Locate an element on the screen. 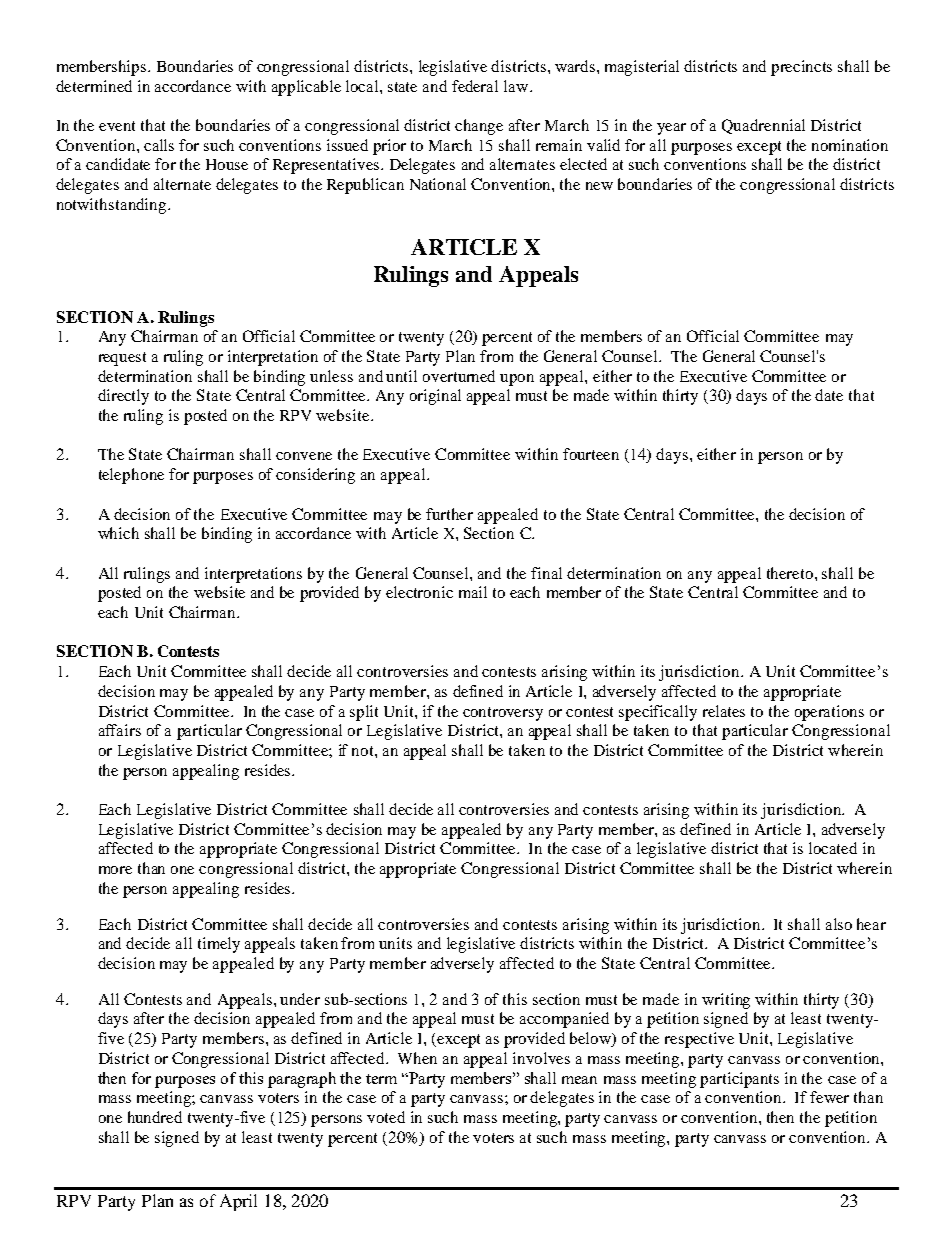 The height and width of the screenshot is (1233, 952). voted is located at coordinates (386, 1117).
